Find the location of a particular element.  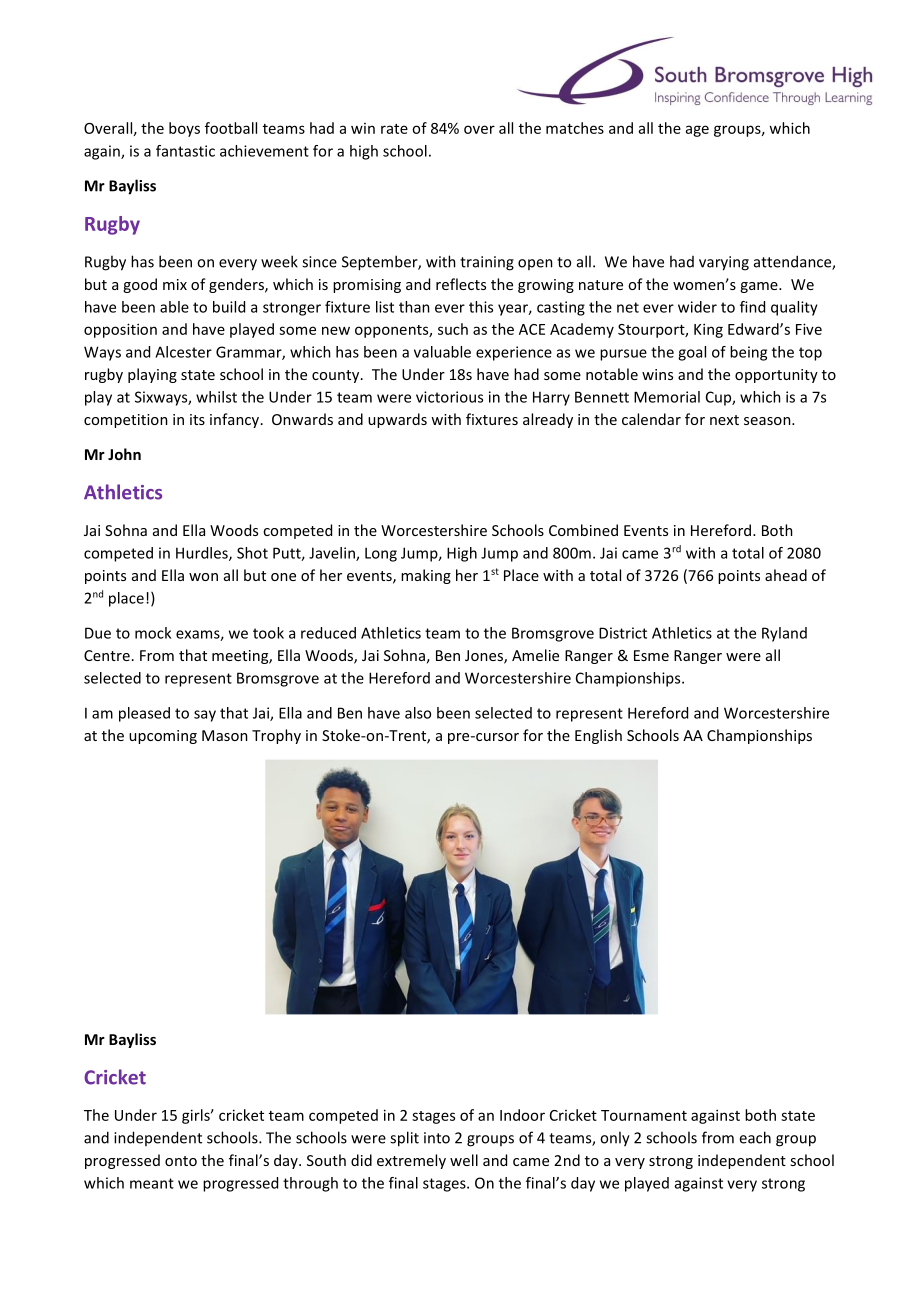

its is located at coordinates (197, 419).
